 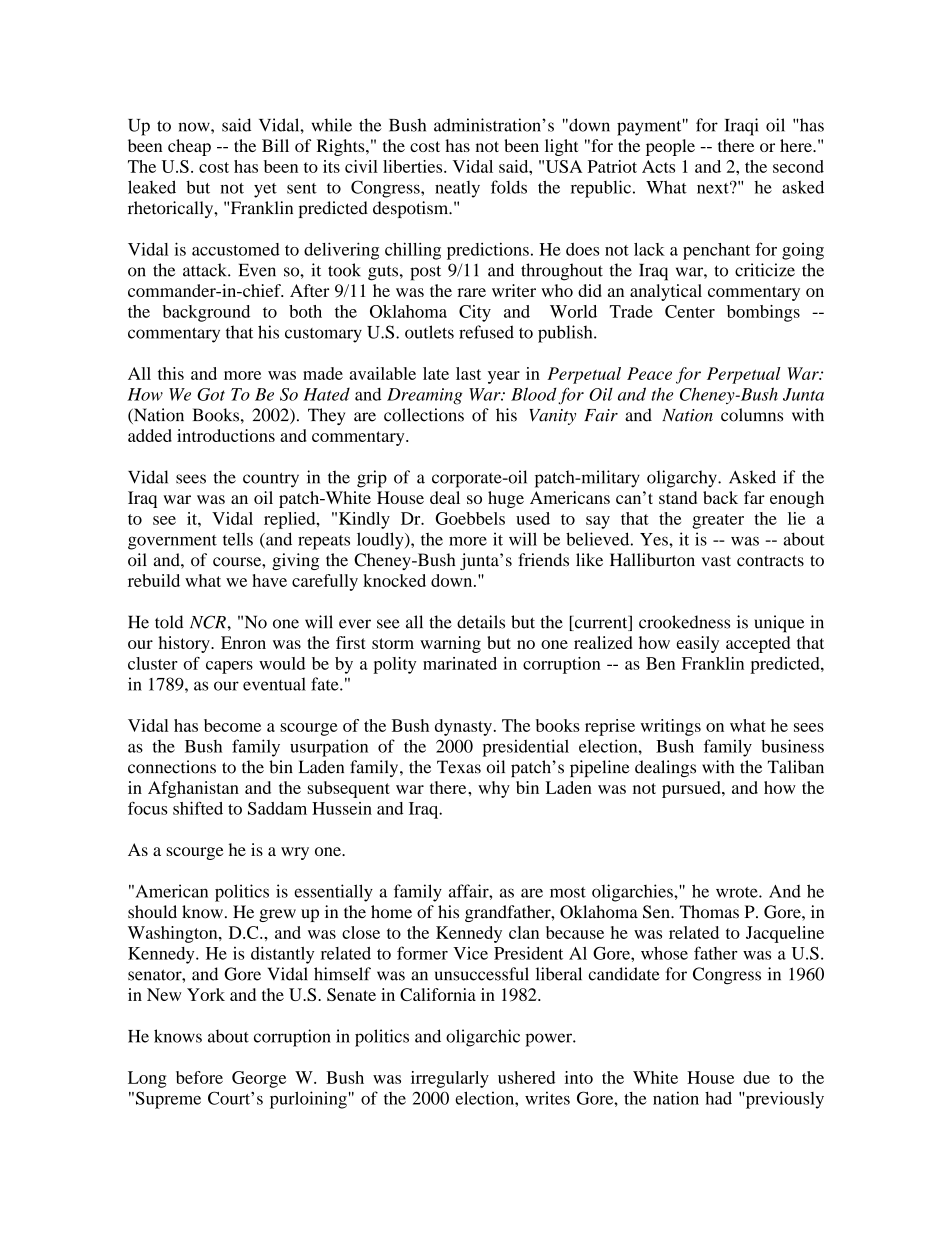 I want to click on cheap, so click(x=189, y=147).
